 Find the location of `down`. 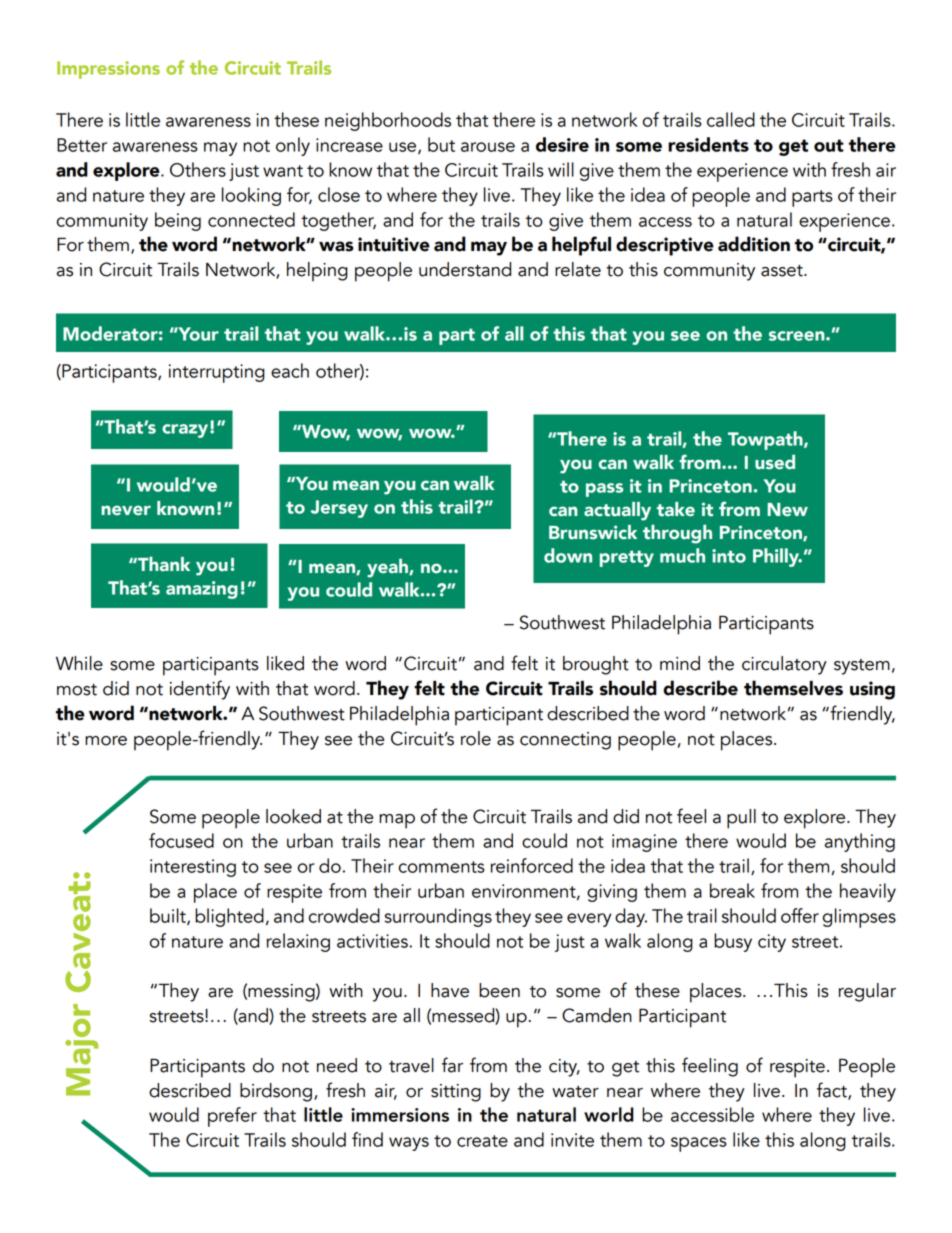

down is located at coordinates (568, 555).
